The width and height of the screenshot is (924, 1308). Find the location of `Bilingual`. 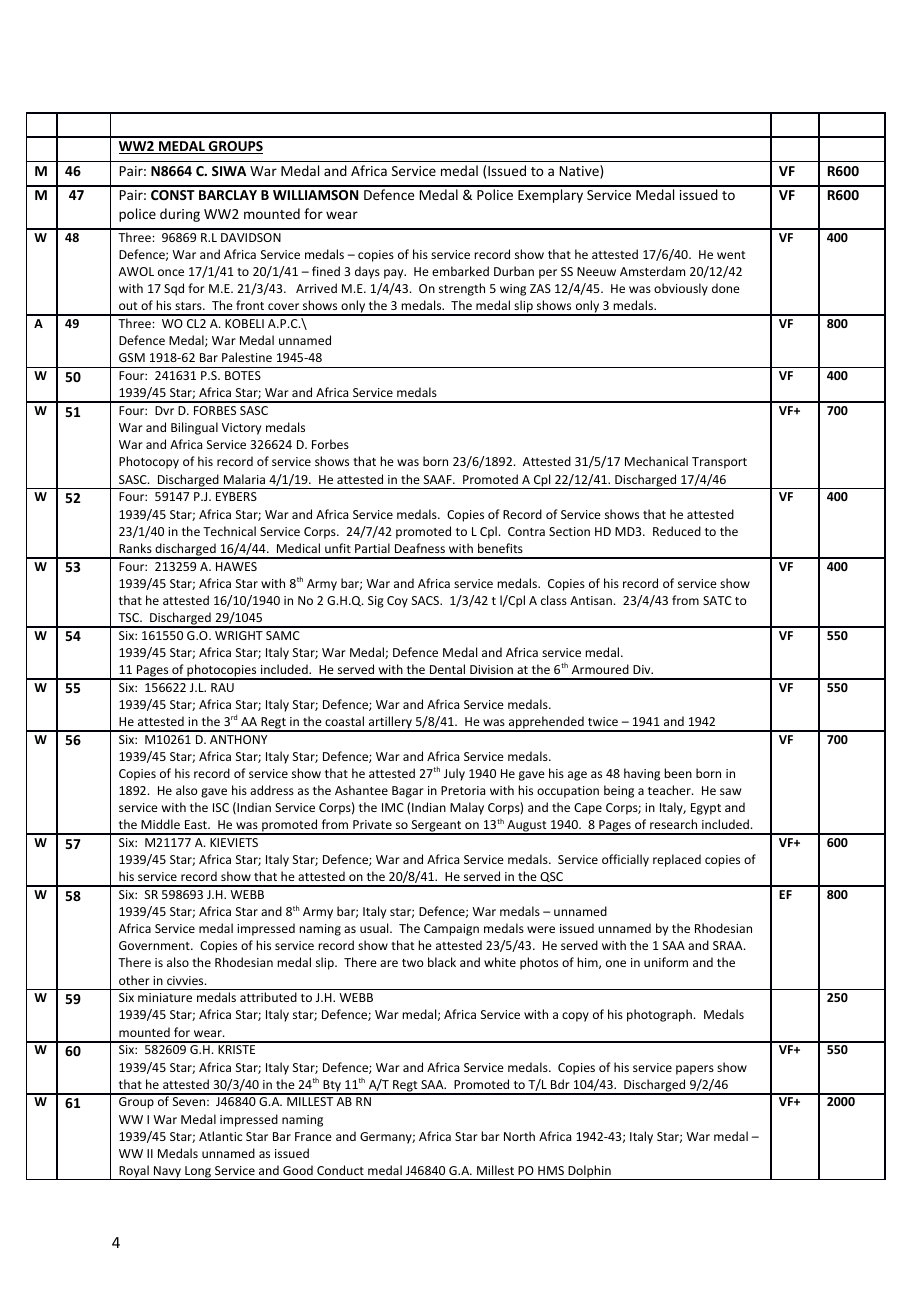

Bilingual is located at coordinates (194, 428).
